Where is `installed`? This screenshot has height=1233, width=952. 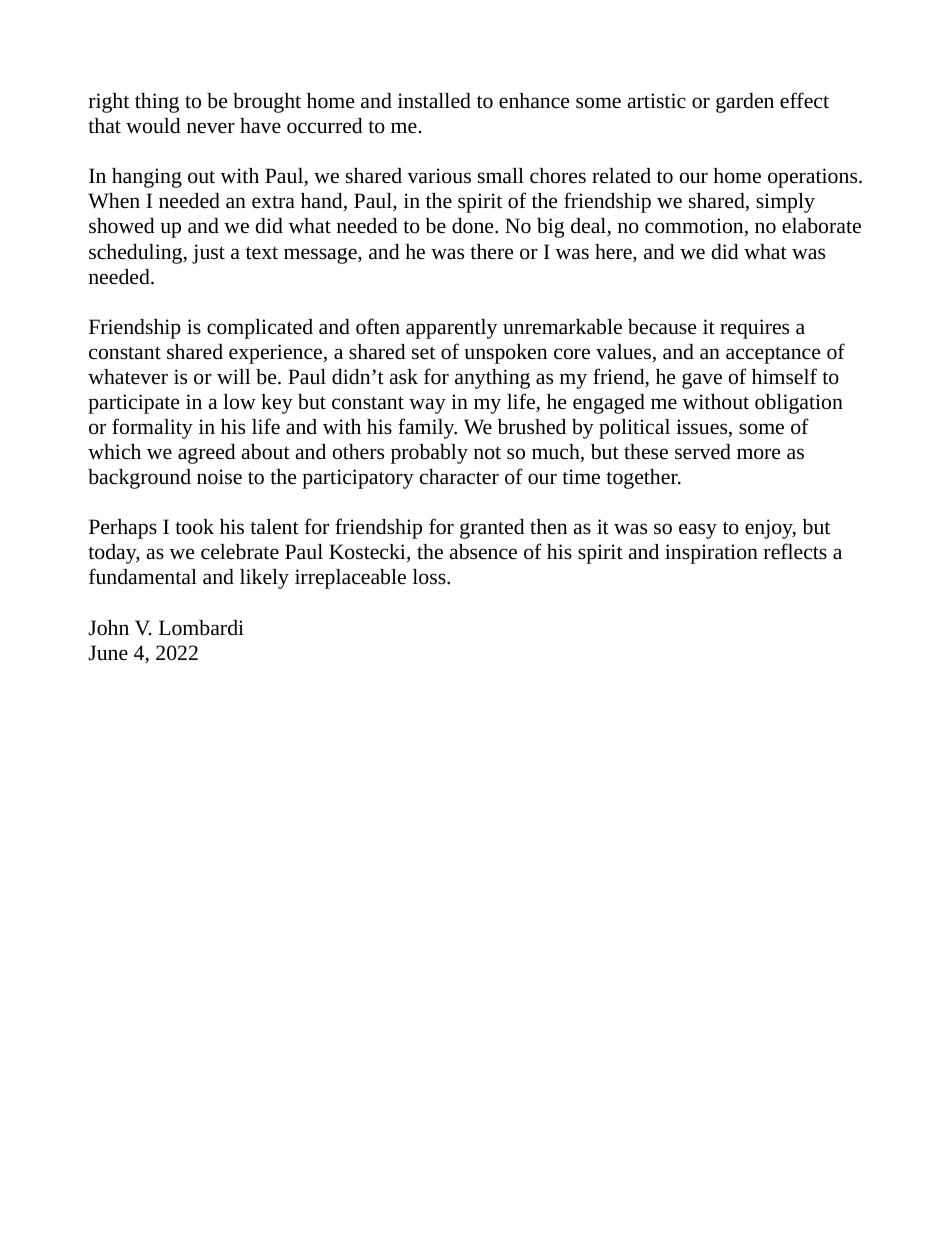 installed is located at coordinates (434, 101).
